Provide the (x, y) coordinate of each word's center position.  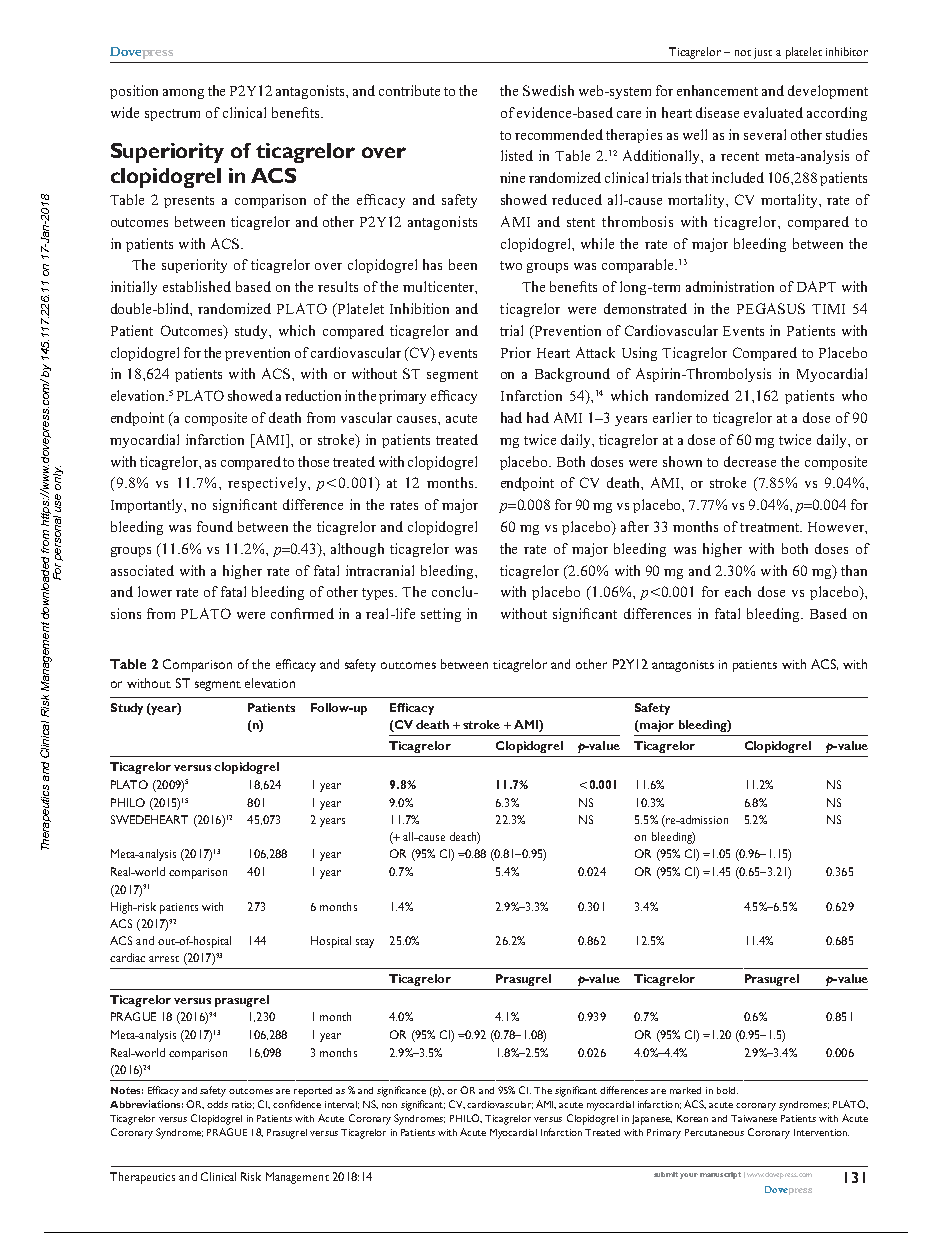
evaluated (773, 112)
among (183, 94)
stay (365, 943)
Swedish (548, 90)
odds (217, 1104)
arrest (164, 959)
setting (441, 615)
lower (155, 591)
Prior (516, 352)
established (197, 286)
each (738, 591)
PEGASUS (771, 308)
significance (401, 1091)
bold (726, 1090)
